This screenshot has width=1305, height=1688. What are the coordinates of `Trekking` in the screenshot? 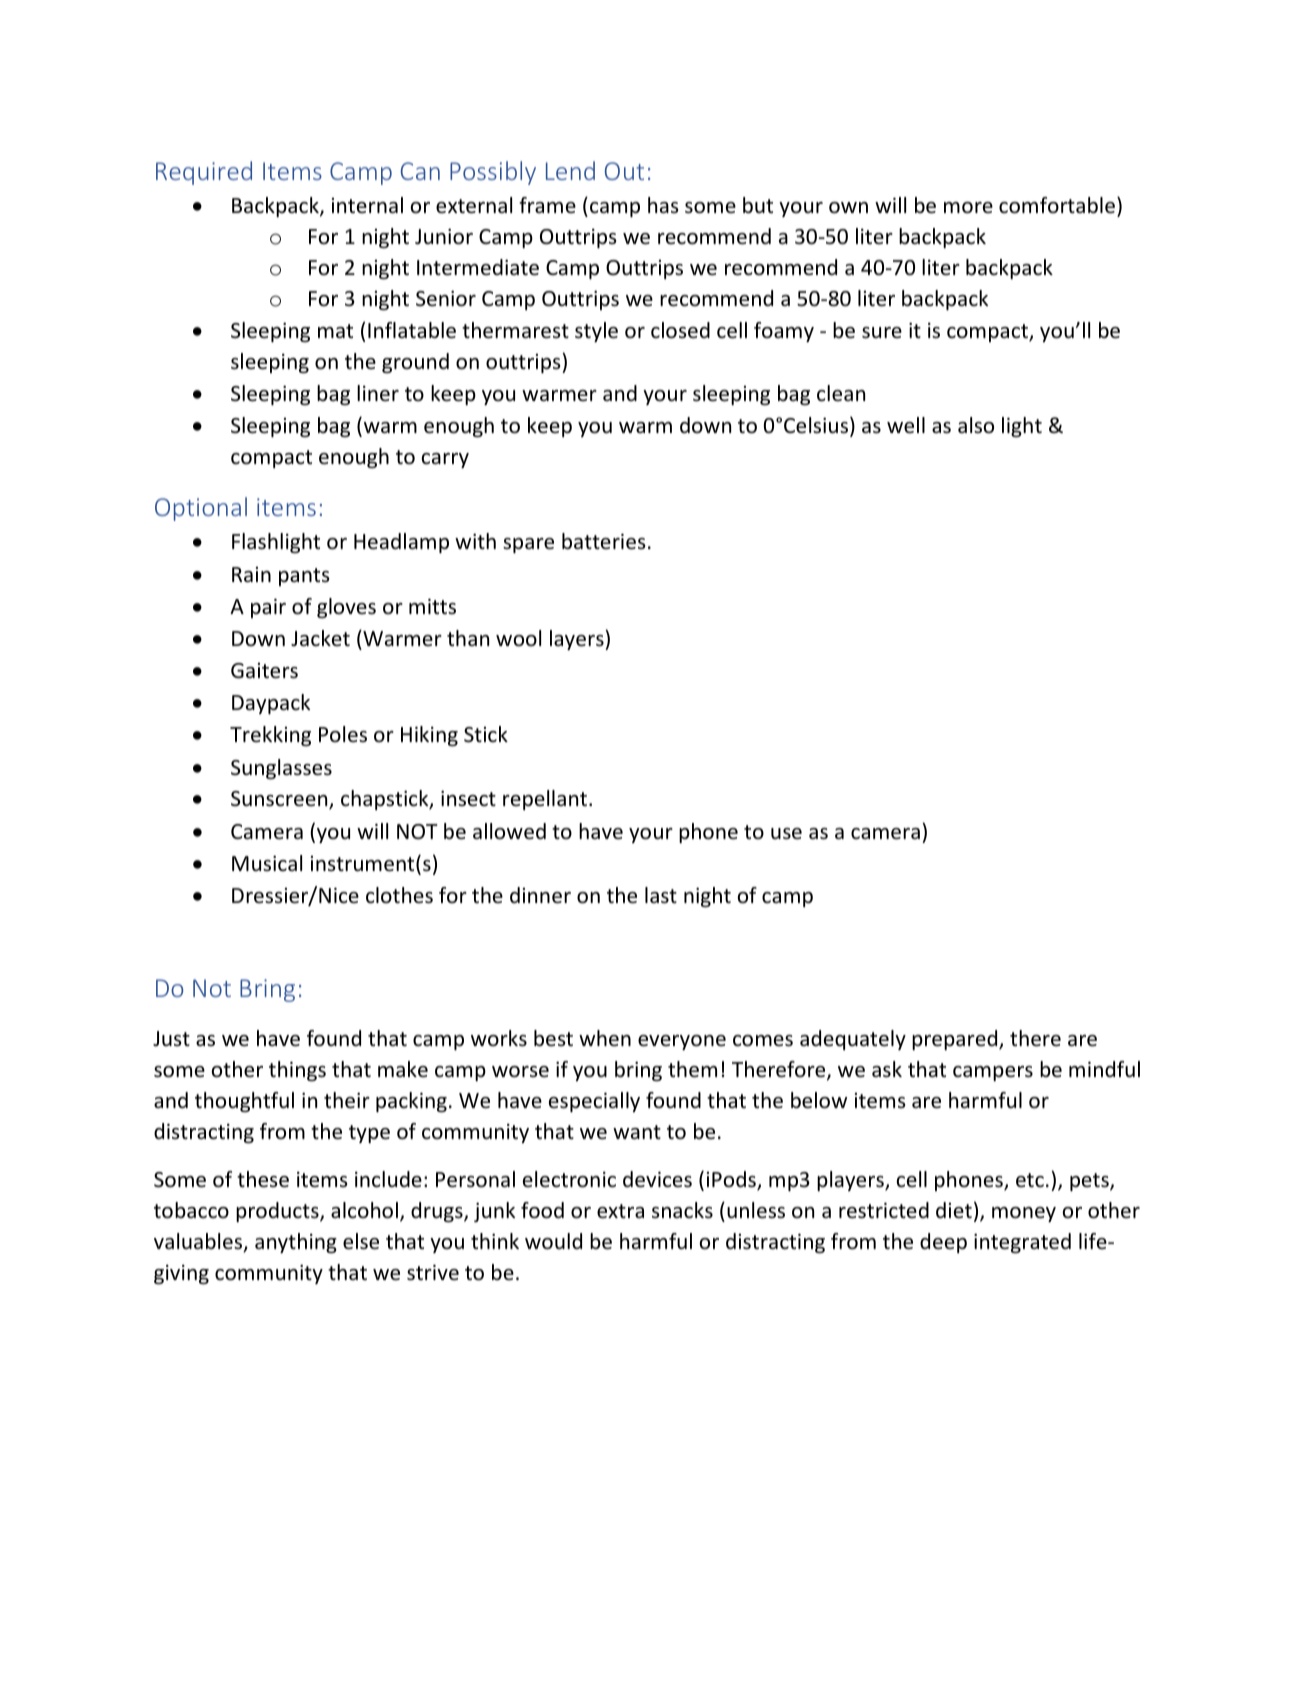 It's located at (270, 736).
